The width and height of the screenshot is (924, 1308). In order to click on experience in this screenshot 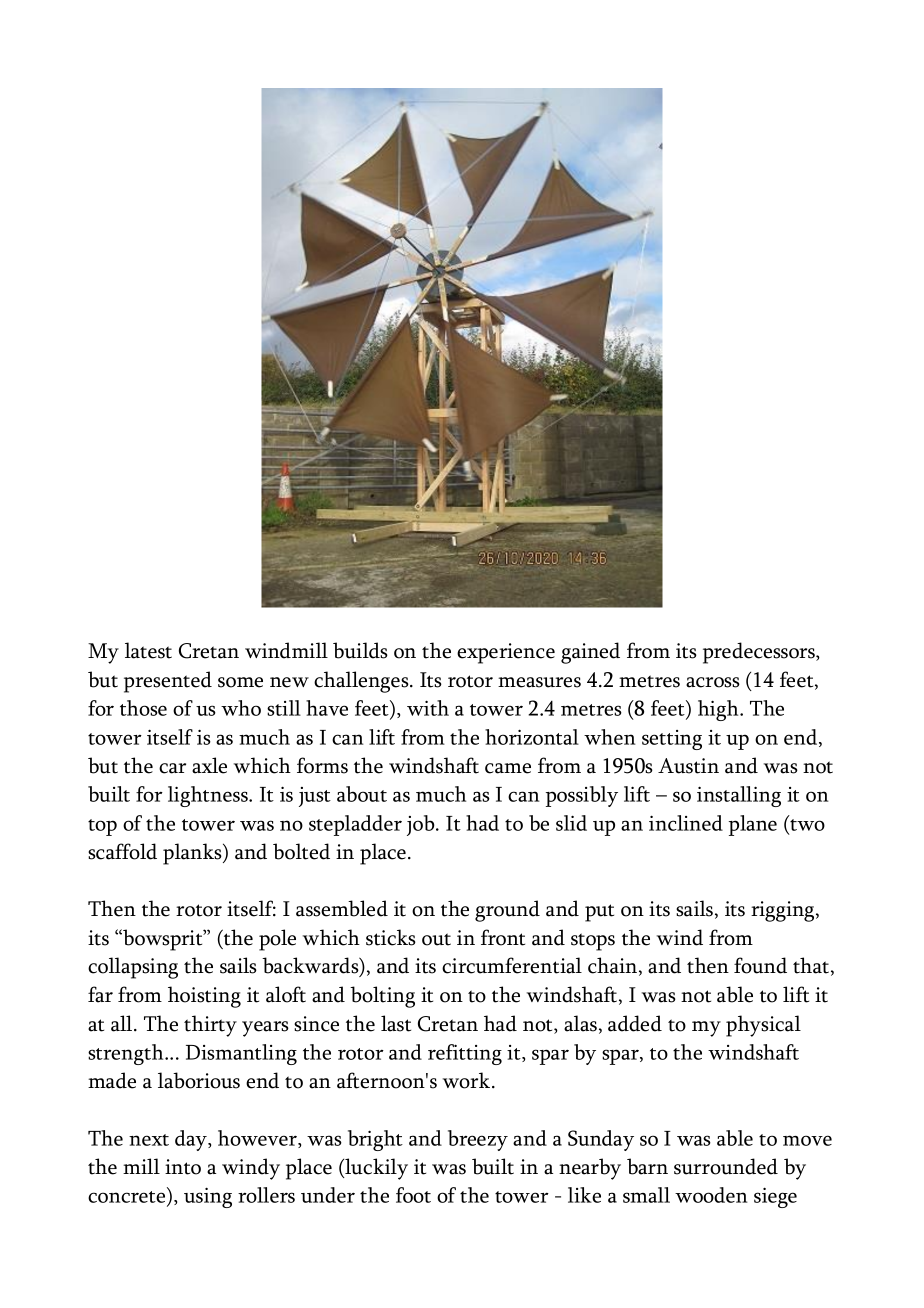, I will do `click(506, 653)`.
